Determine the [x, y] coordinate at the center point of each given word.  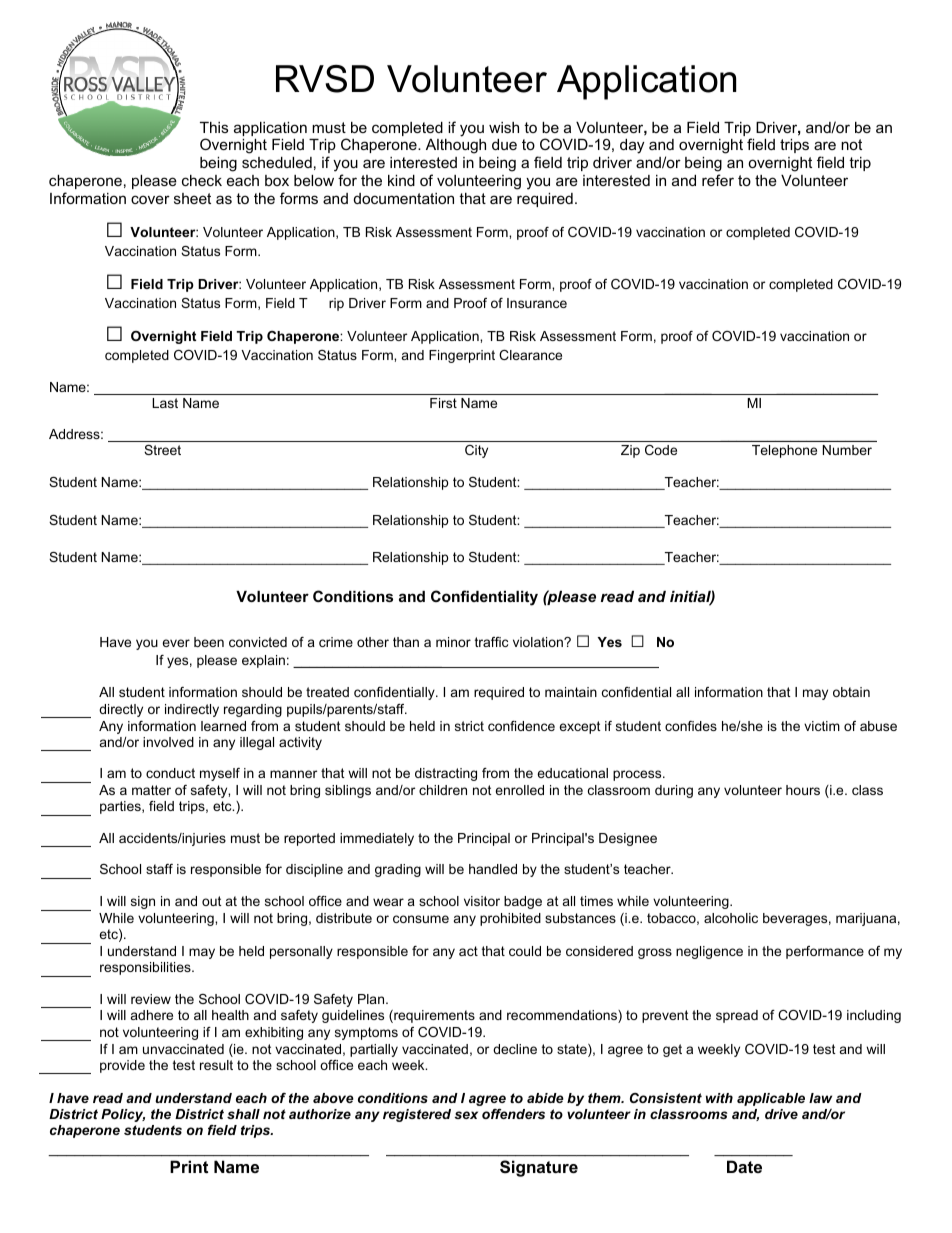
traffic [491, 642]
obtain [851, 692]
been [209, 642]
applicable [771, 1099]
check [202, 180]
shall [243, 1114]
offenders [513, 1114]
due [504, 144]
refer [718, 180]
